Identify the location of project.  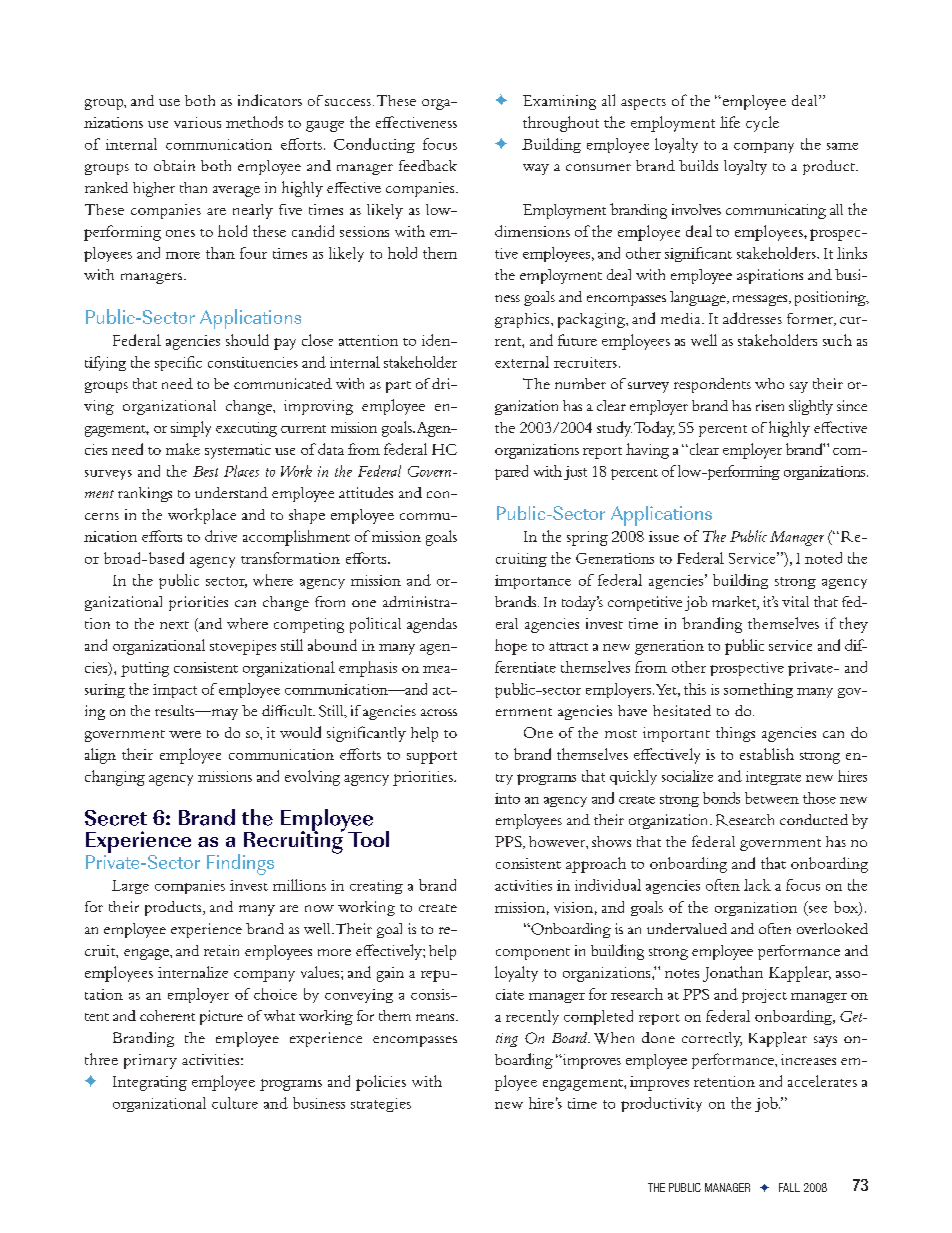
(764, 996).
